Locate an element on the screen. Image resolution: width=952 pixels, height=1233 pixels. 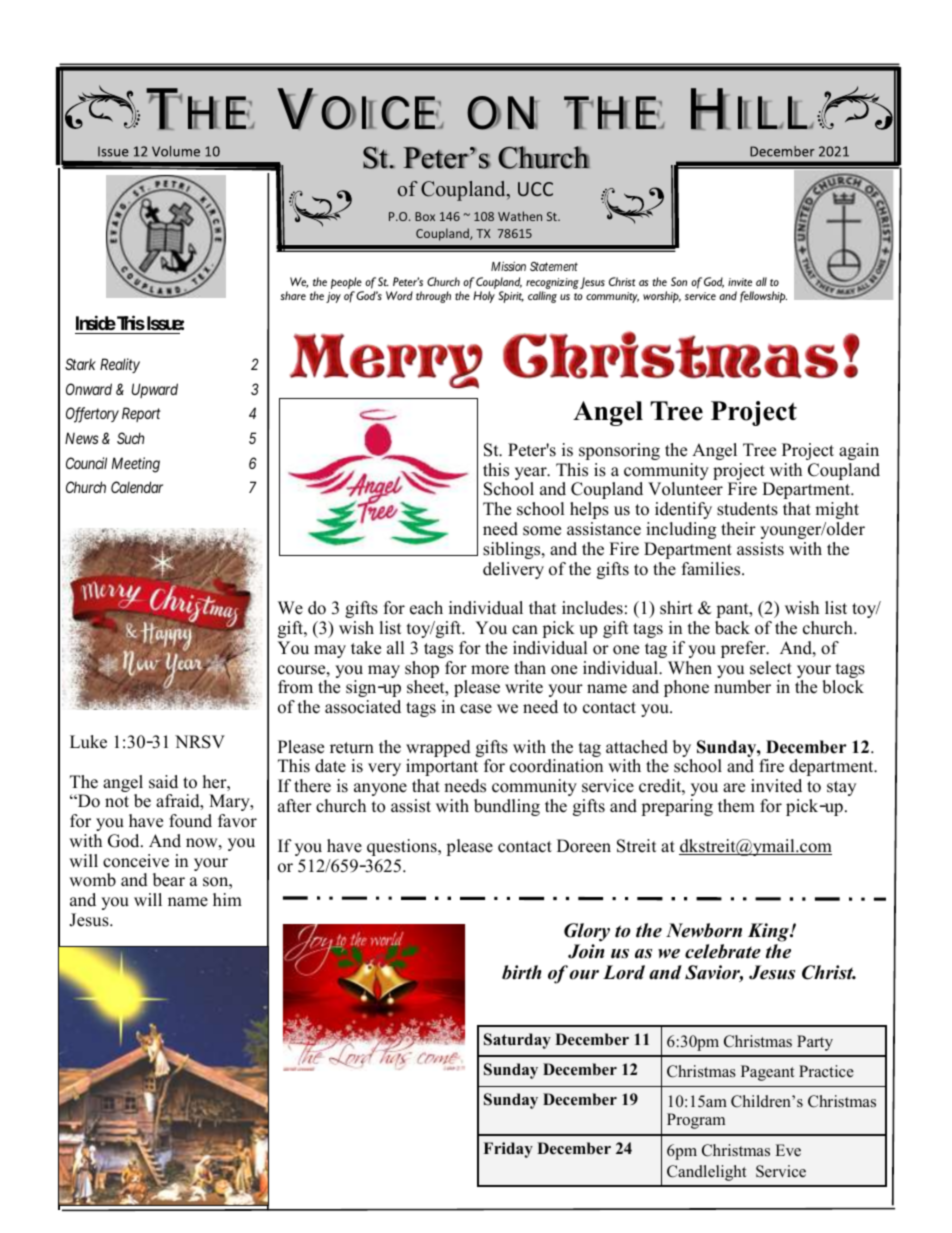
Saturday is located at coordinates (517, 1041).
